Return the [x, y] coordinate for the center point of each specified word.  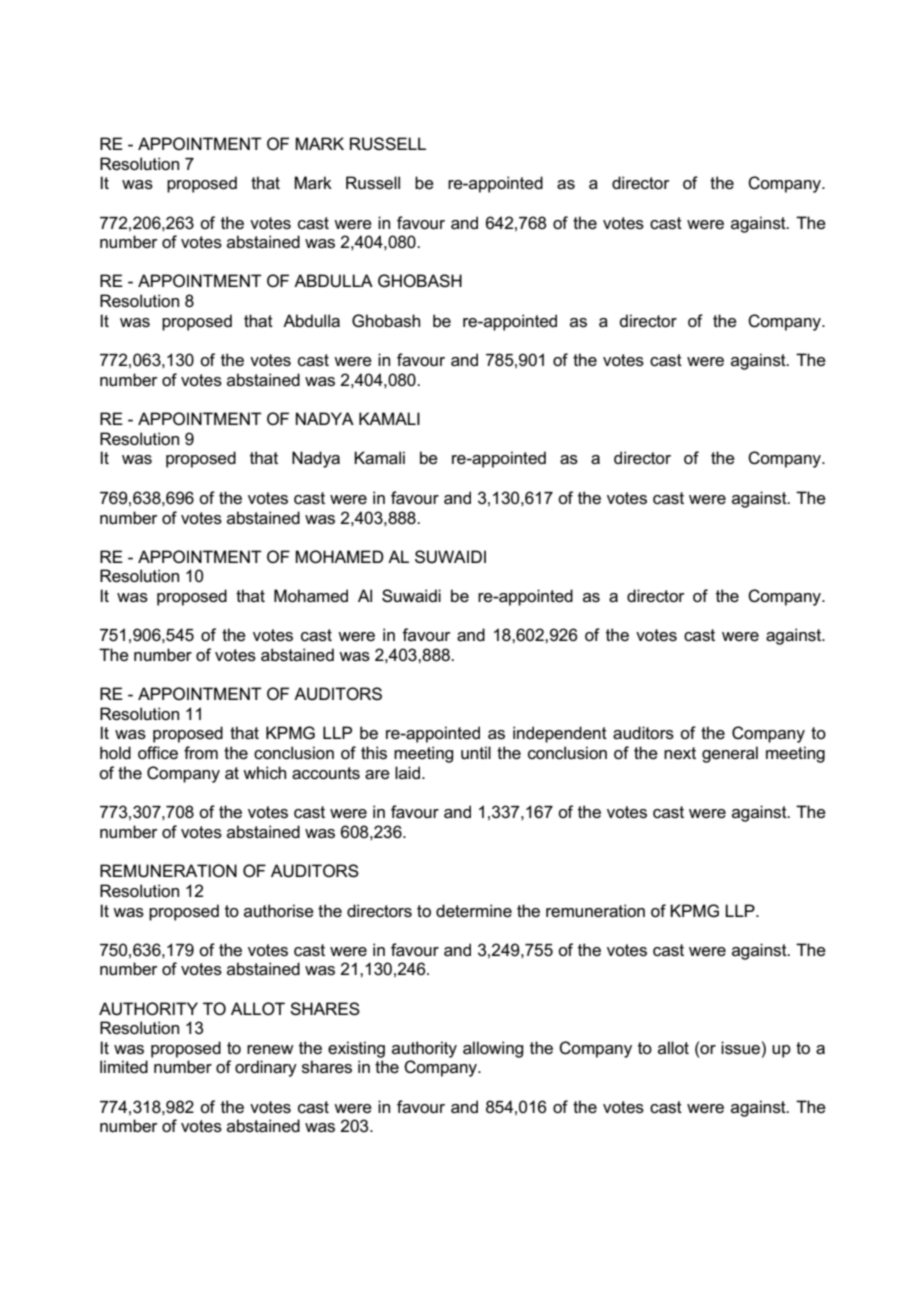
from [201, 752]
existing [356, 1049]
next [680, 753]
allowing [493, 1049]
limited [124, 1067]
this [374, 753]
